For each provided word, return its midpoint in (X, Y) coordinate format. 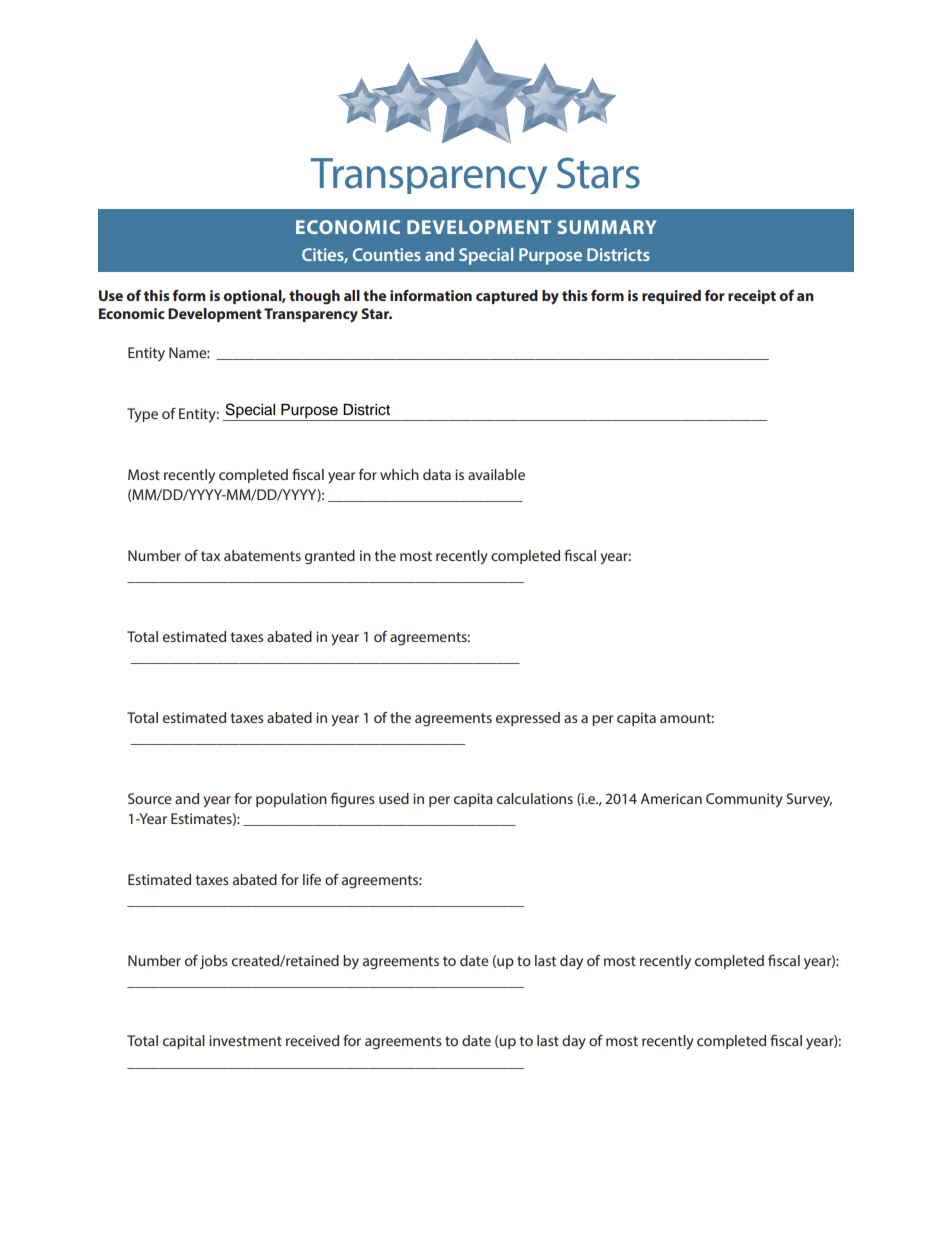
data (437, 474)
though (314, 297)
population (291, 800)
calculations (535, 798)
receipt (752, 297)
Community (744, 800)
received (312, 1040)
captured (507, 297)
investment (245, 1040)
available (496, 474)
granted (330, 557)
